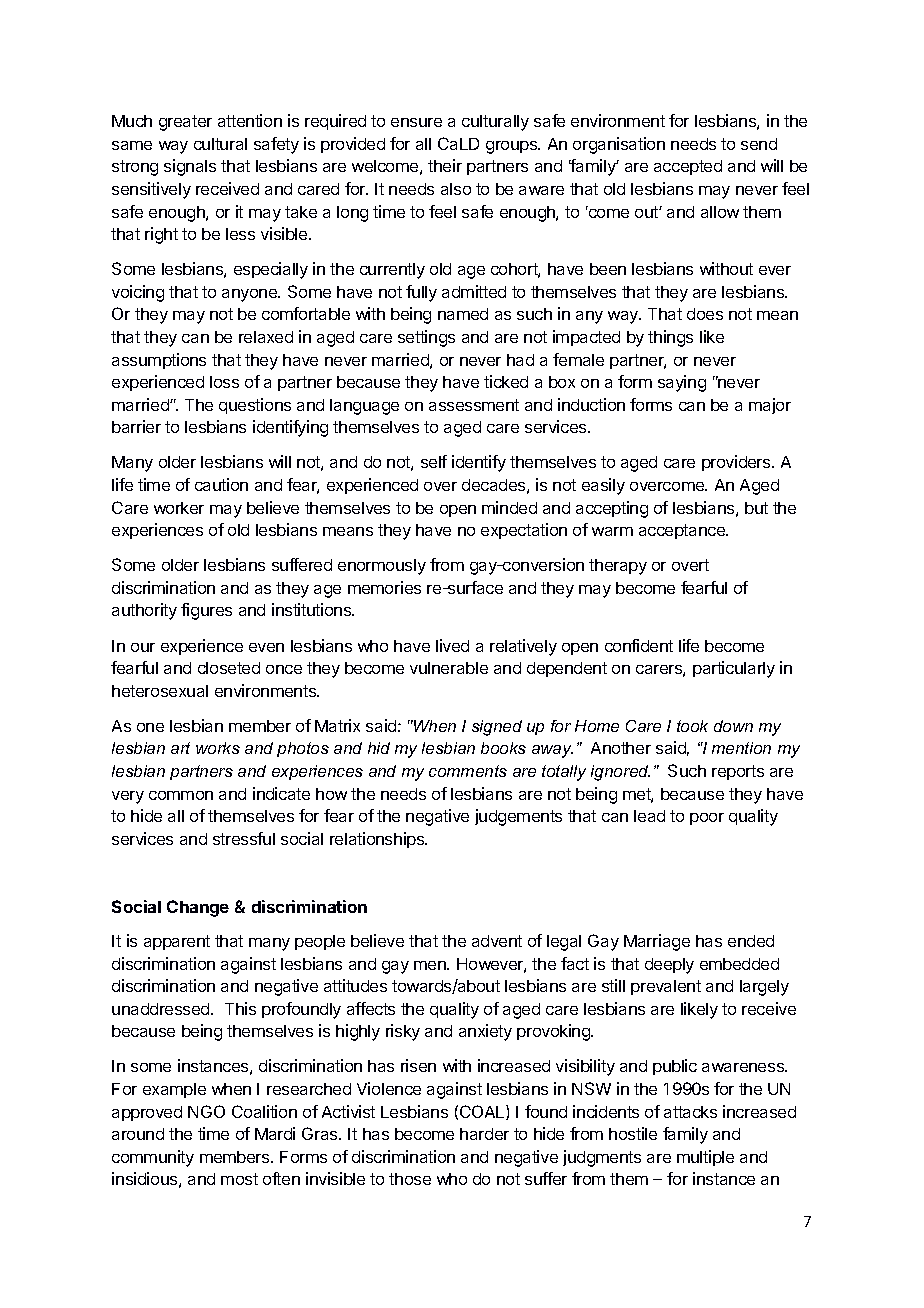 The width and height of the screenshot is (924, 1308). Describe the element at coordinates (190, 167) in the screenshot. I see `signals` at that location.
